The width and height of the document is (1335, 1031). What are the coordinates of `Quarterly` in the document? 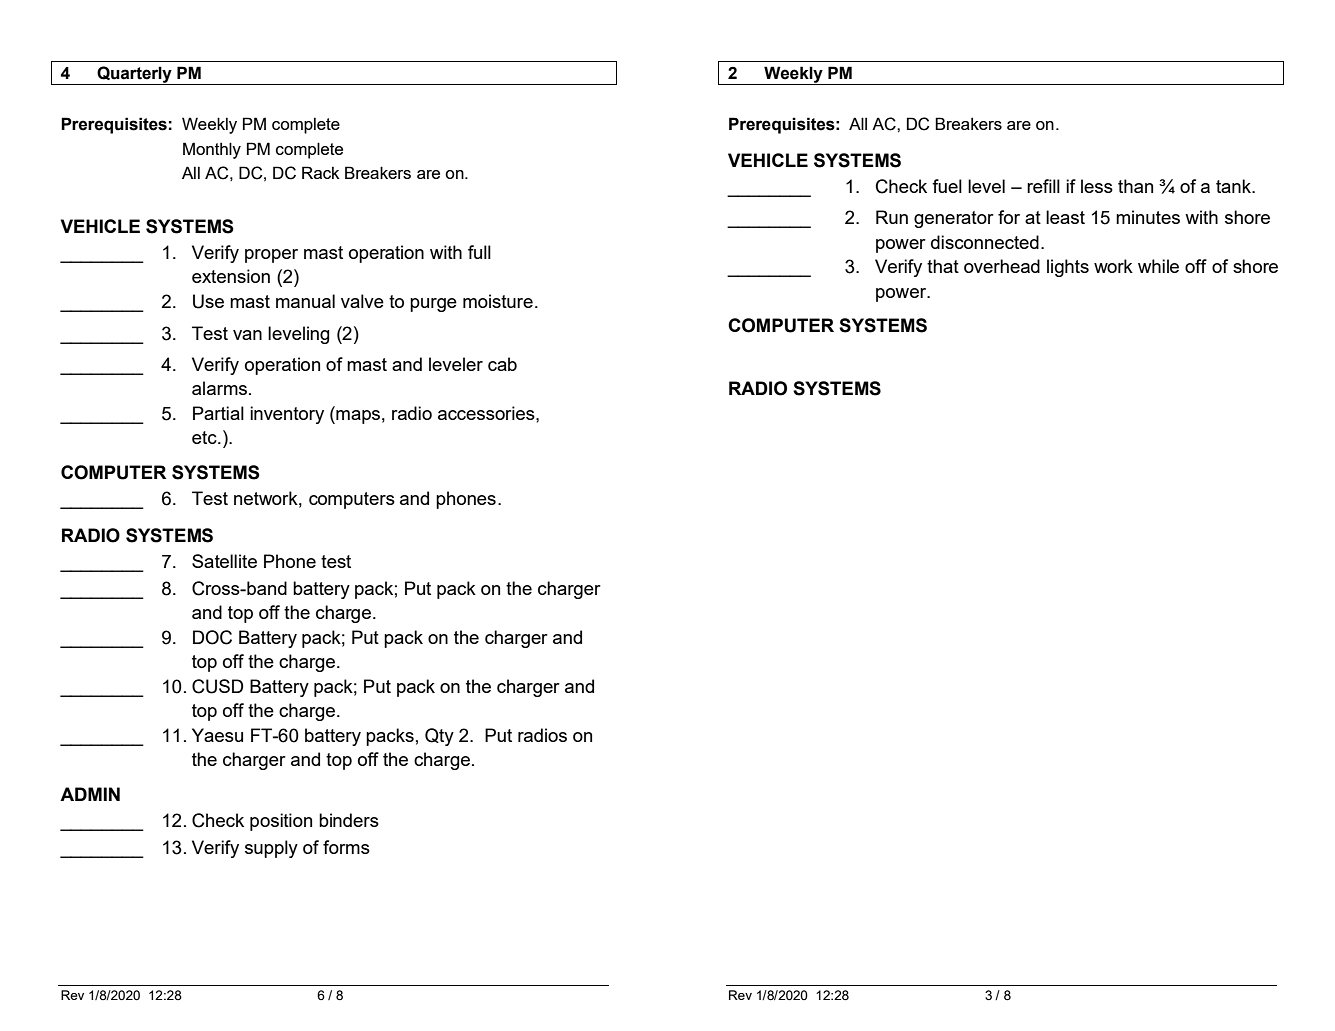 It's located at (134, 75).
